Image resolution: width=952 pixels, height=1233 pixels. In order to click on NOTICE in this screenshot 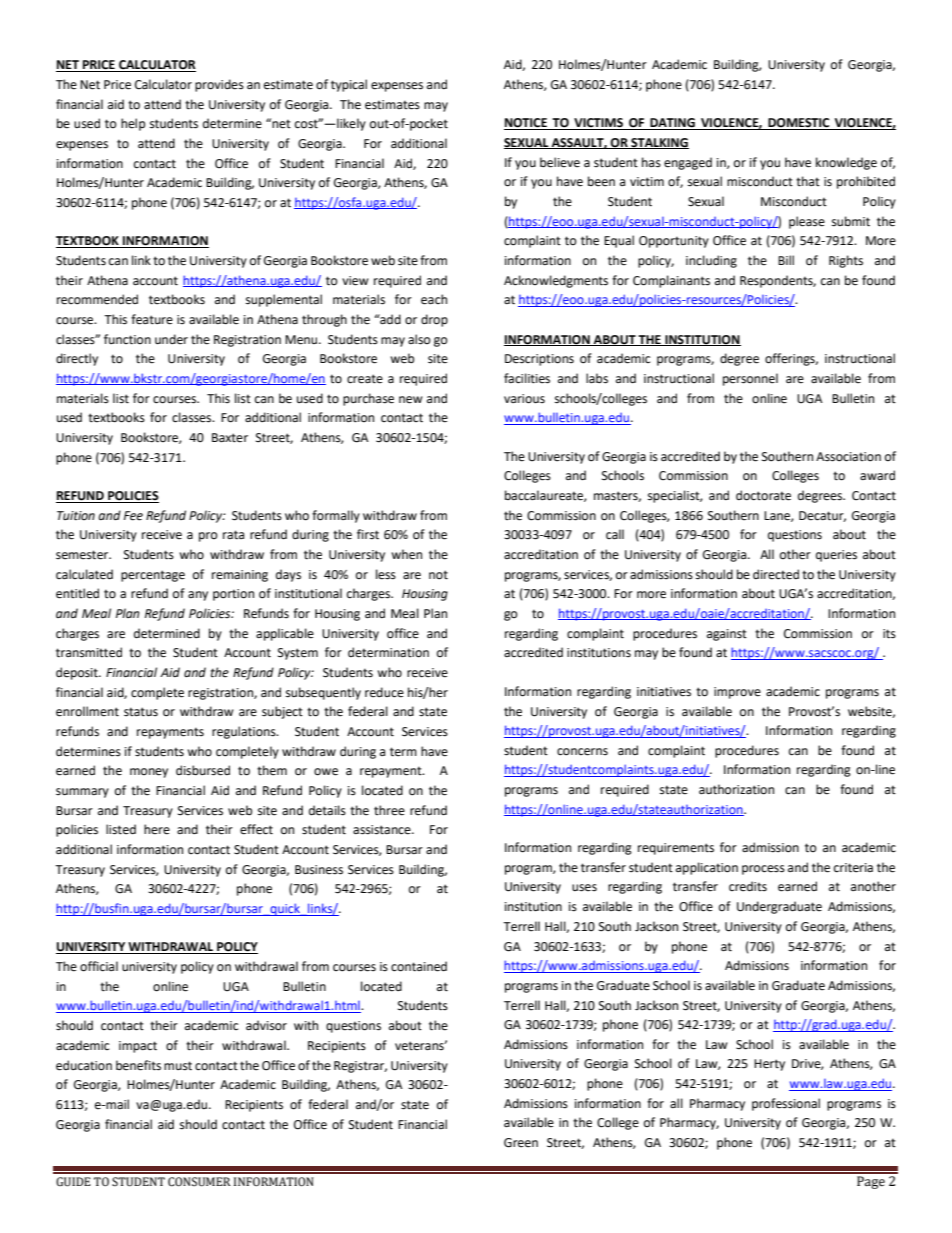, I will do `click(526, 124)`.
